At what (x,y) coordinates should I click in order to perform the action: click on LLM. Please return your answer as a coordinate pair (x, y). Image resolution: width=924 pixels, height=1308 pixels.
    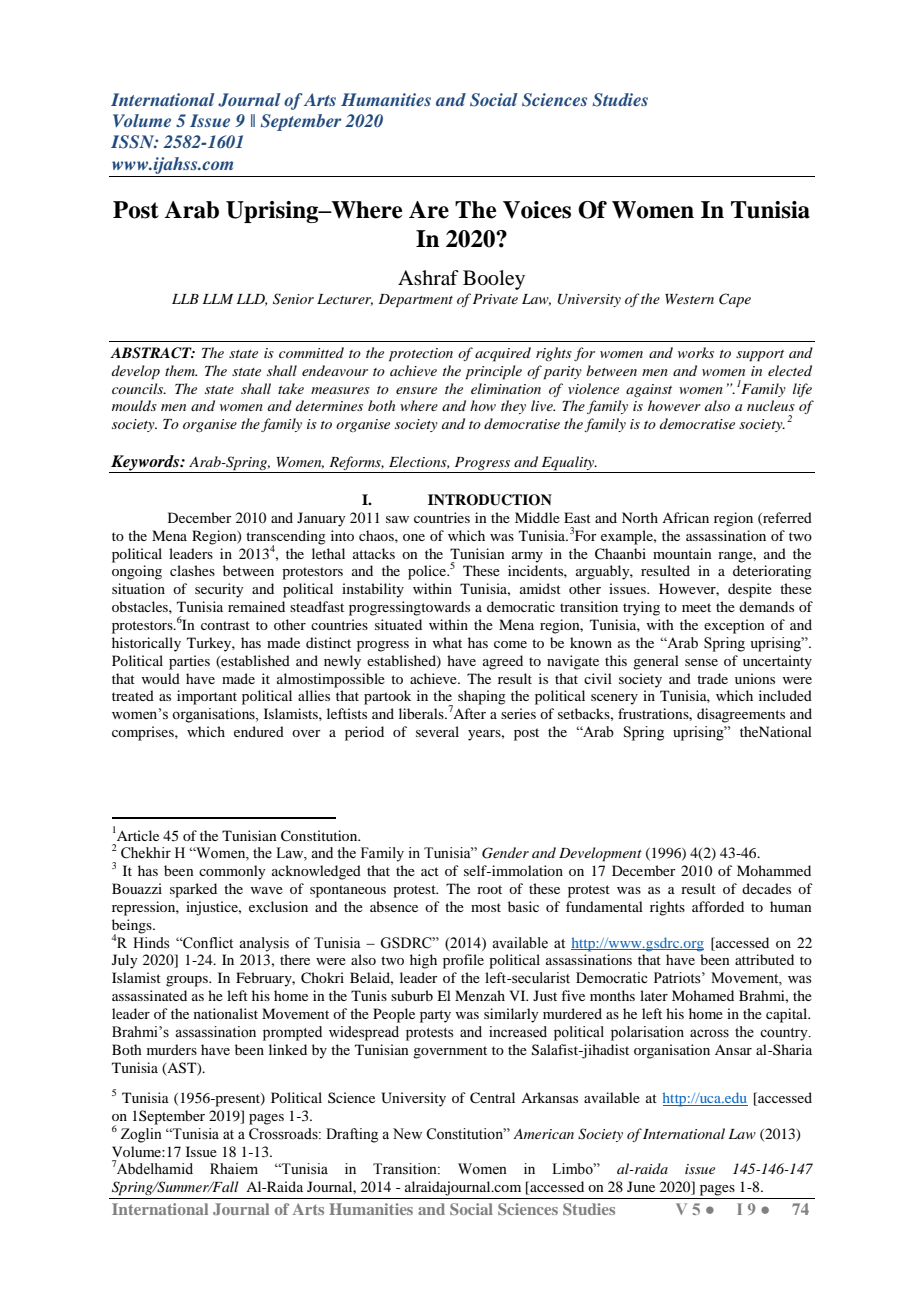
    Looking at the image, I should click on (218, 299).
